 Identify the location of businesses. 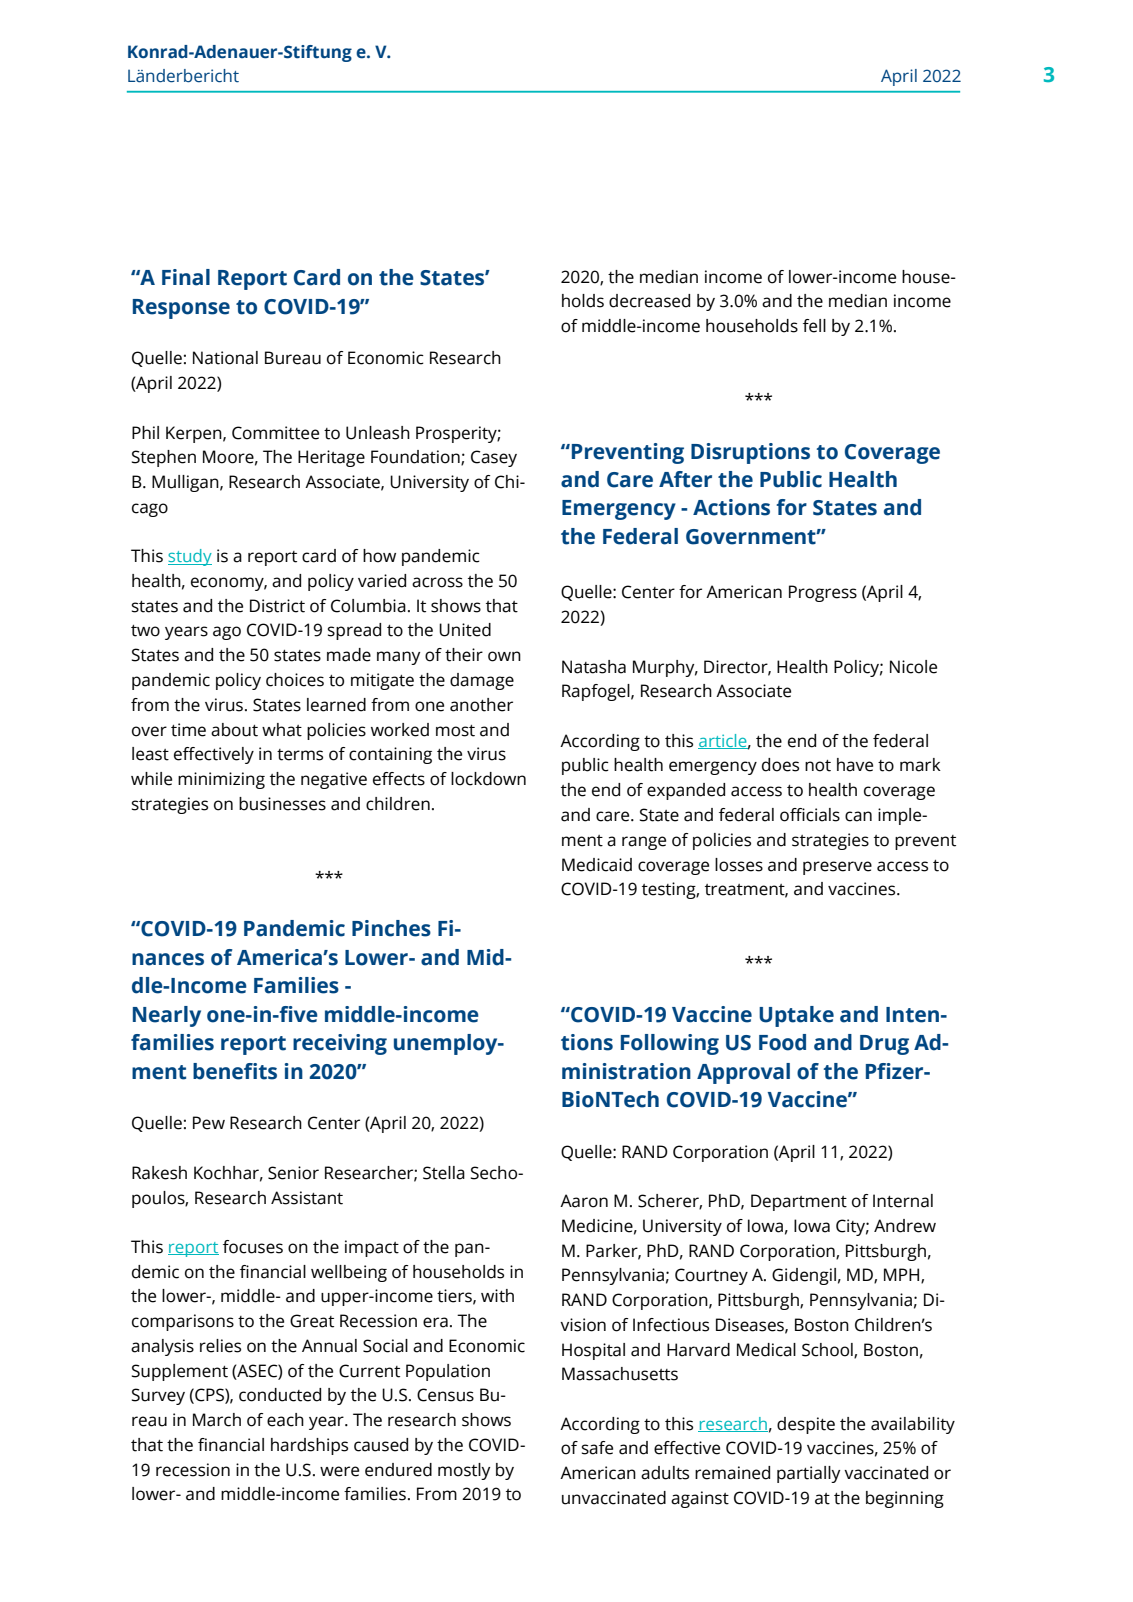
(282, 804).
